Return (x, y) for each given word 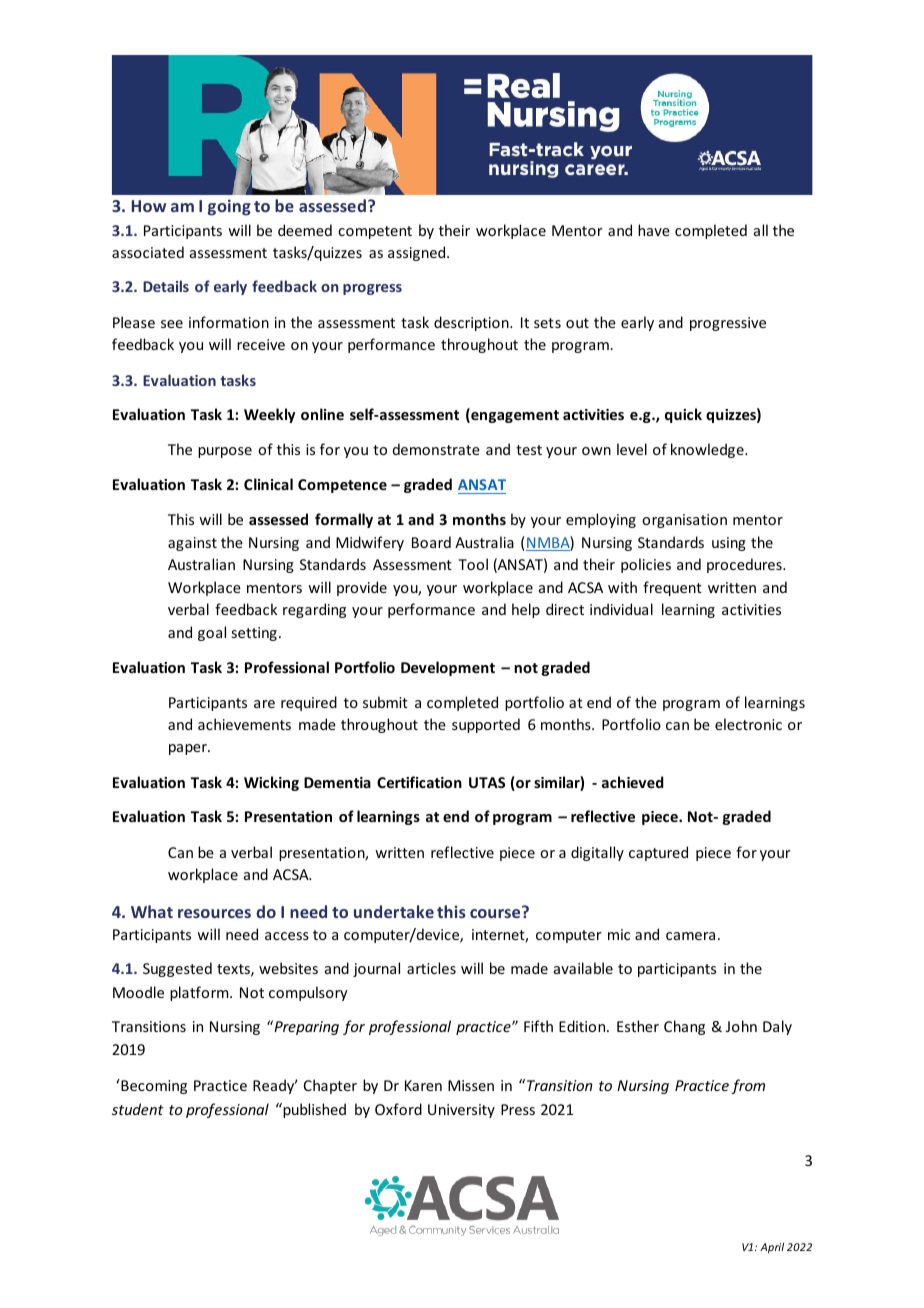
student (138, 1109)
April (772, 1248)
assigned (418, 253)
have (654, 230)
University (461, 1111)
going (229, 207)
